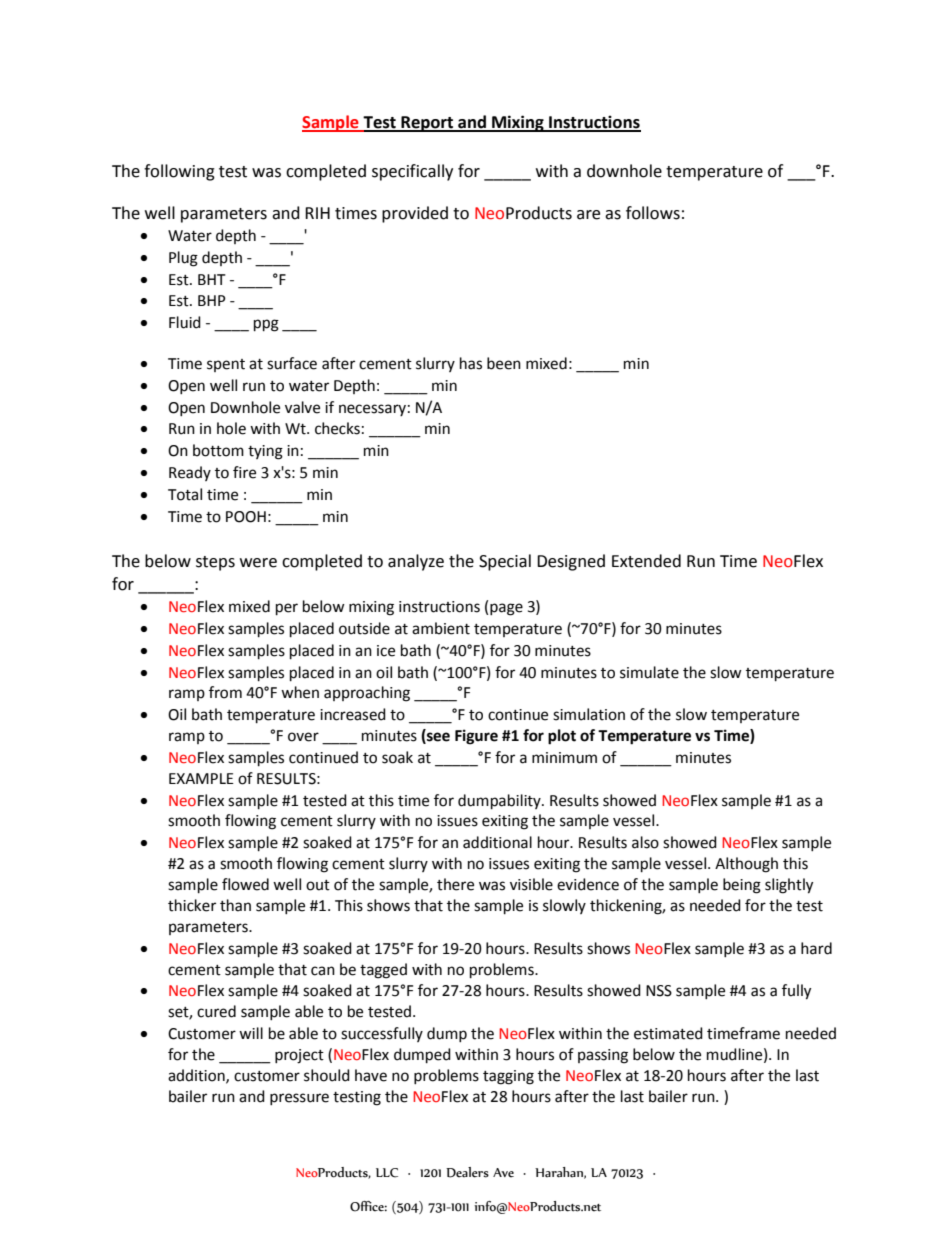 The image size is (952, 1233). What do you see at coordinates (742, 886) in the screenshot?
I see `being` at bounding box center [742, 886].
